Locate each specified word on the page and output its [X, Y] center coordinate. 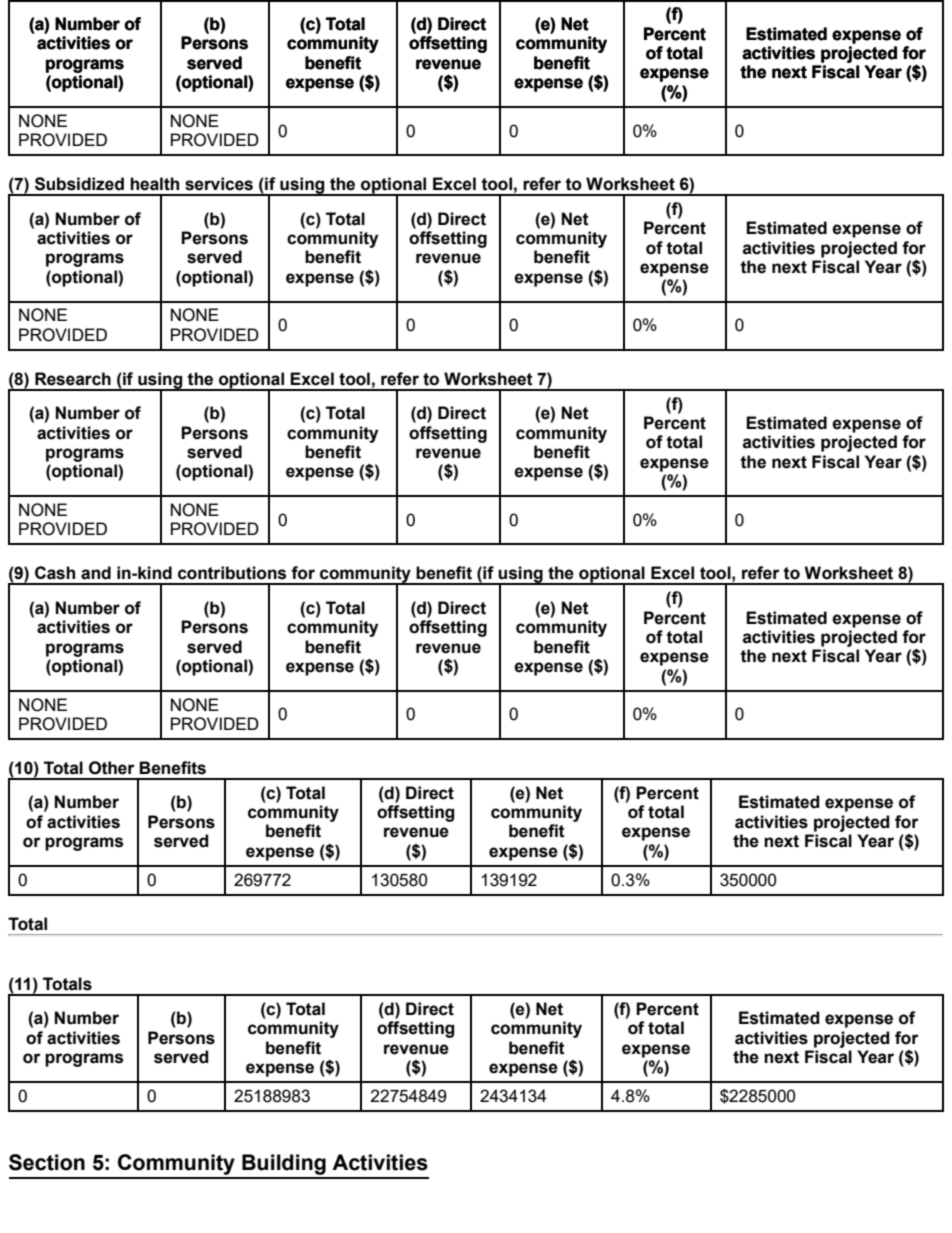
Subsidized [79, 184]
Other [112, 768]
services [219, 184]
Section [47, 1162]
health [154, 184]
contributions [232, 573]
